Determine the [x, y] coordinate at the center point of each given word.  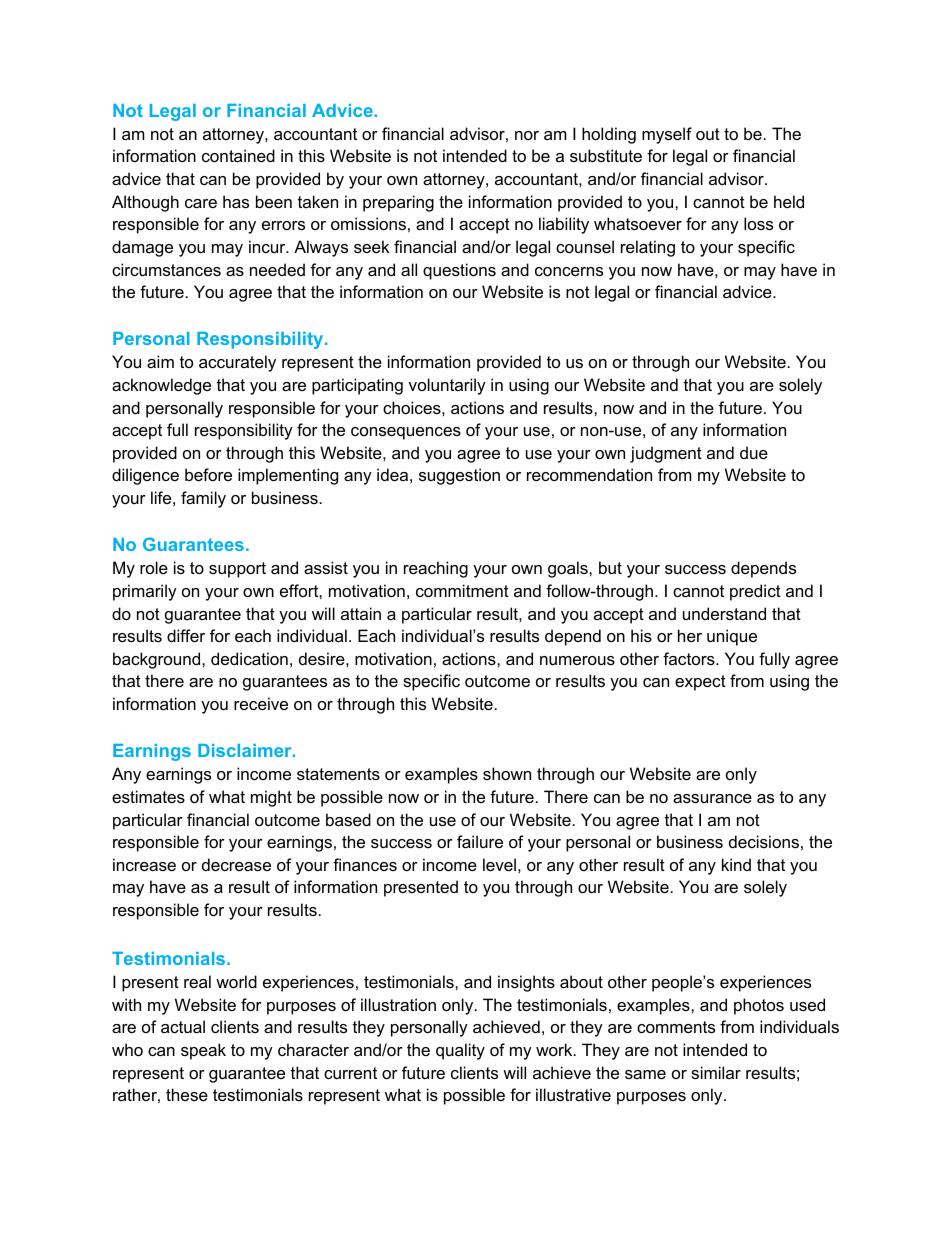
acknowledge [161, 386]
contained [238, 155]
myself [667, 135]
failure [480, 841]
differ [186, 635]
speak [203, 1051]
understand [724, 613]
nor [527, 135]
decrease [236, 864]
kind [736, 864]
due [754, 452]
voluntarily [447, 386]
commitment [462, 590]
